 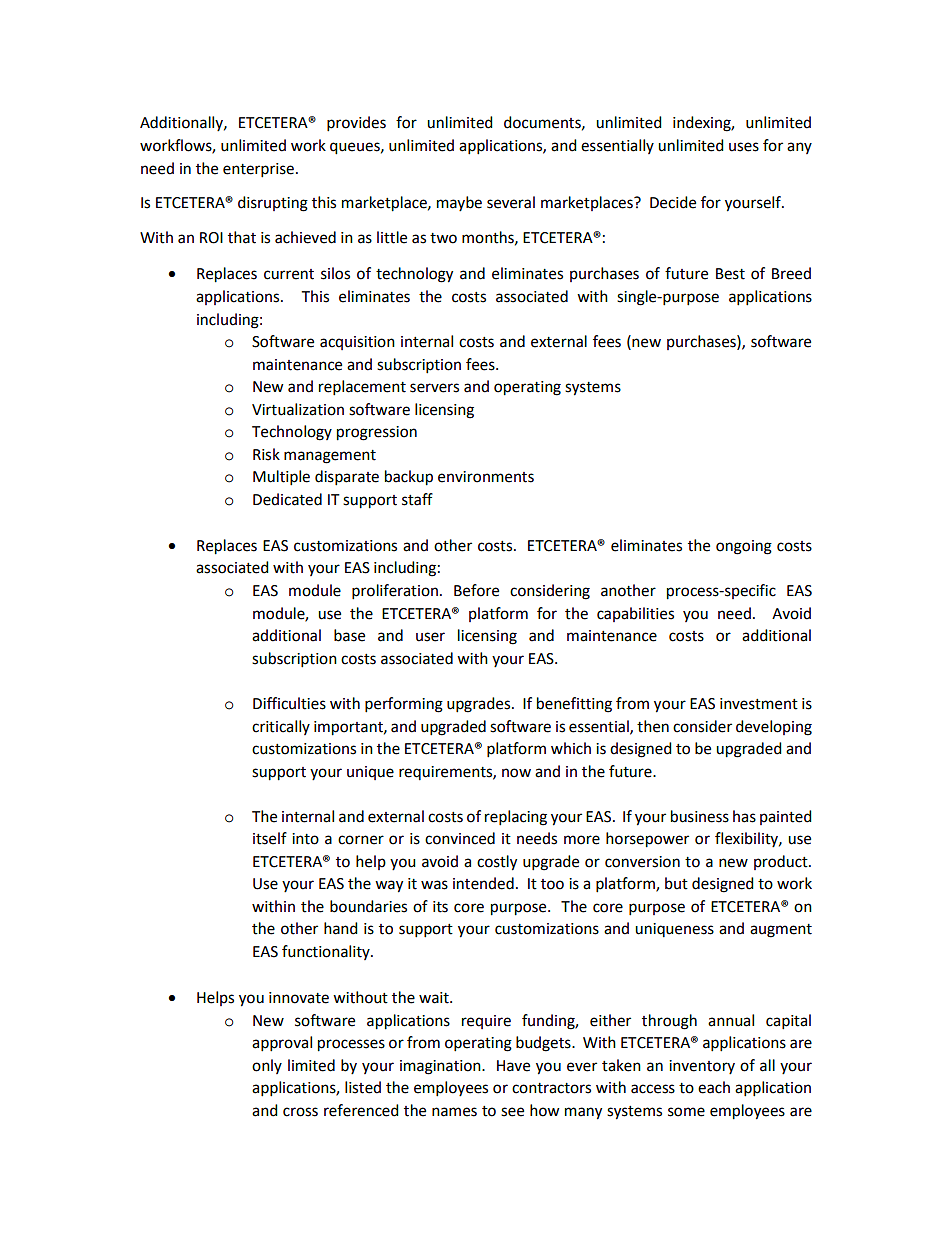 What do you see at coordinates (744, 147) in the page?
I see `uses` at bounding box center [744, 147].
